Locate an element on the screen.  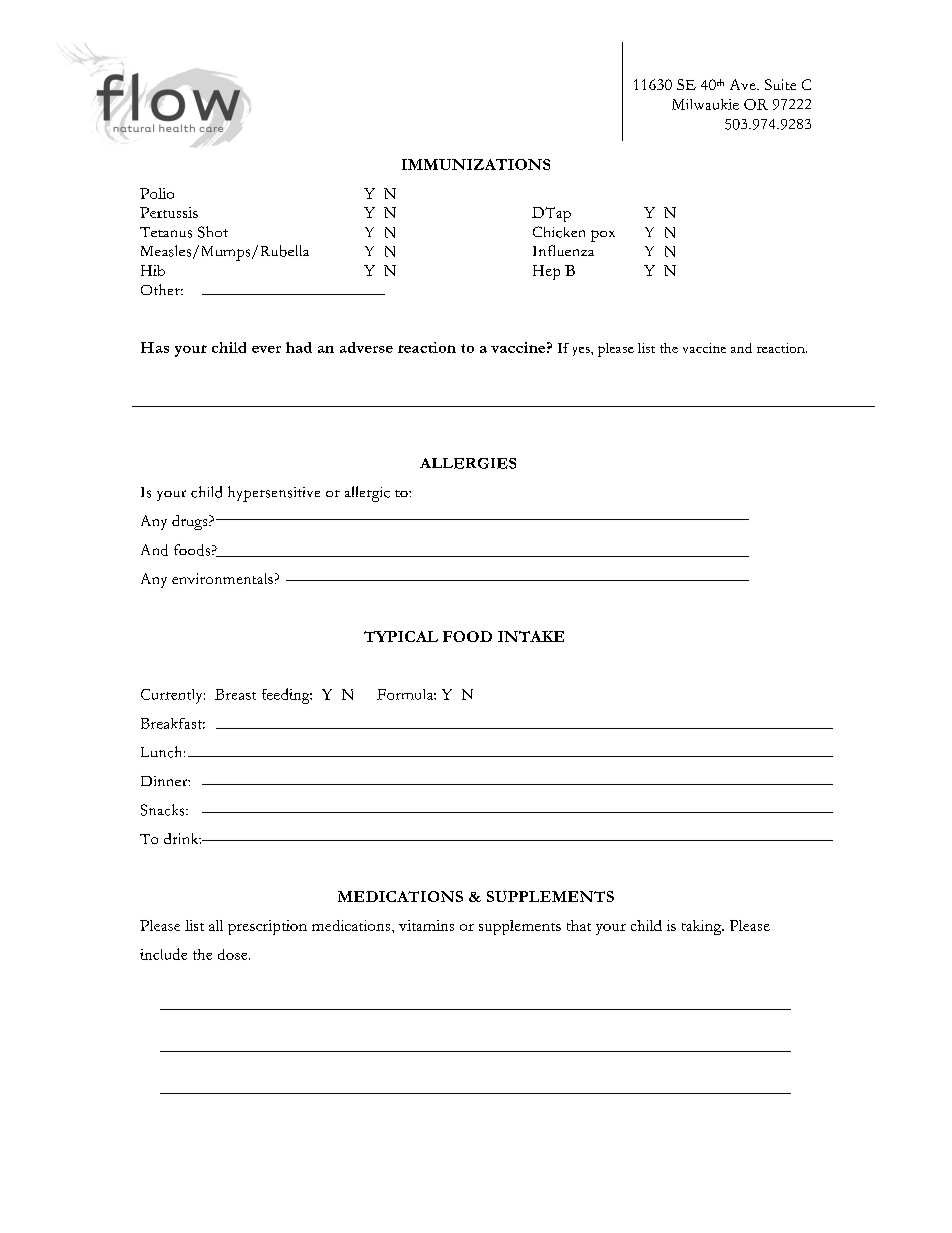
Ave is located at coordinates (744, 84).
